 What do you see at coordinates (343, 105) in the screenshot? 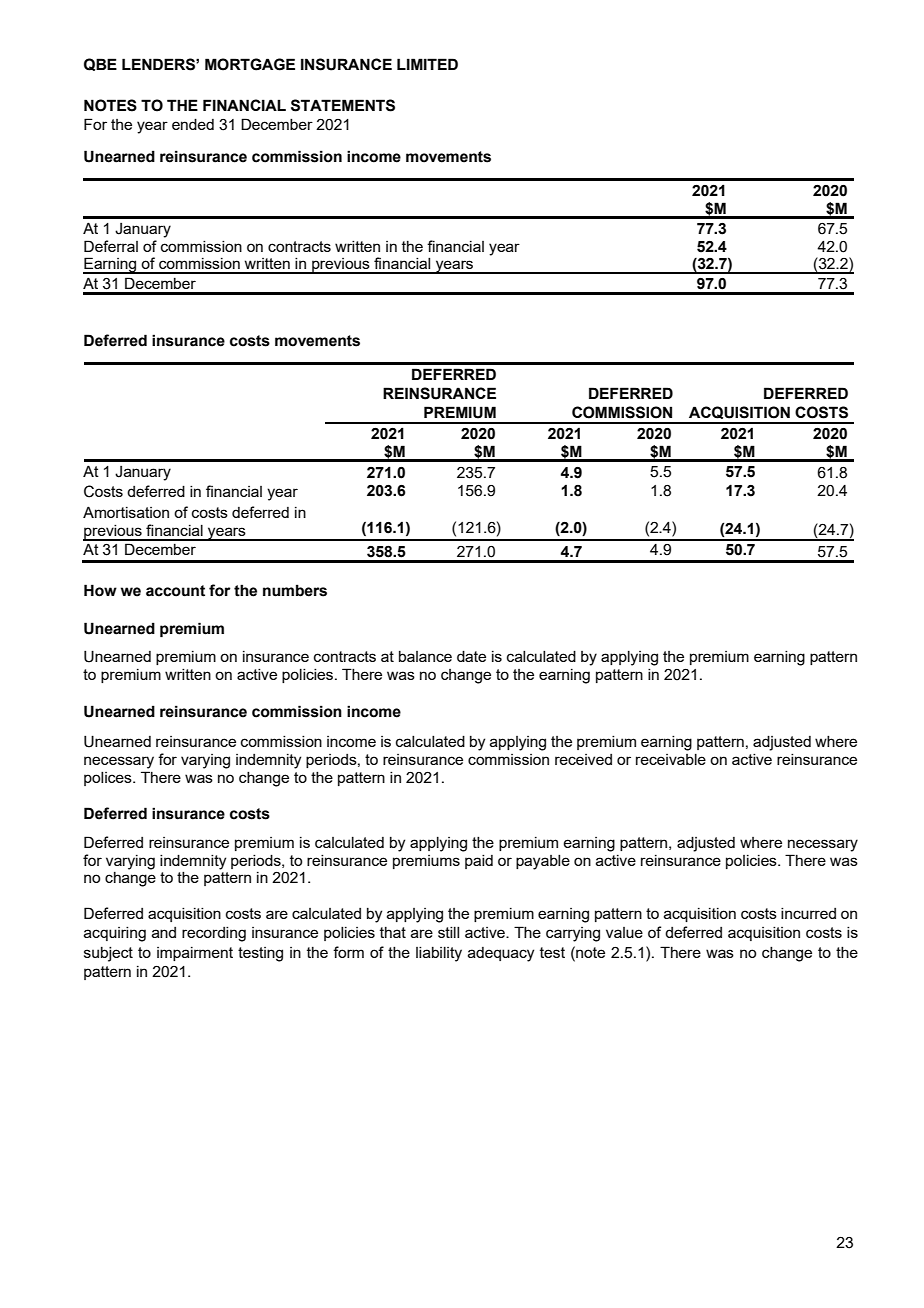
I see `STATEMENTS` at bounding box center [343, 105].
